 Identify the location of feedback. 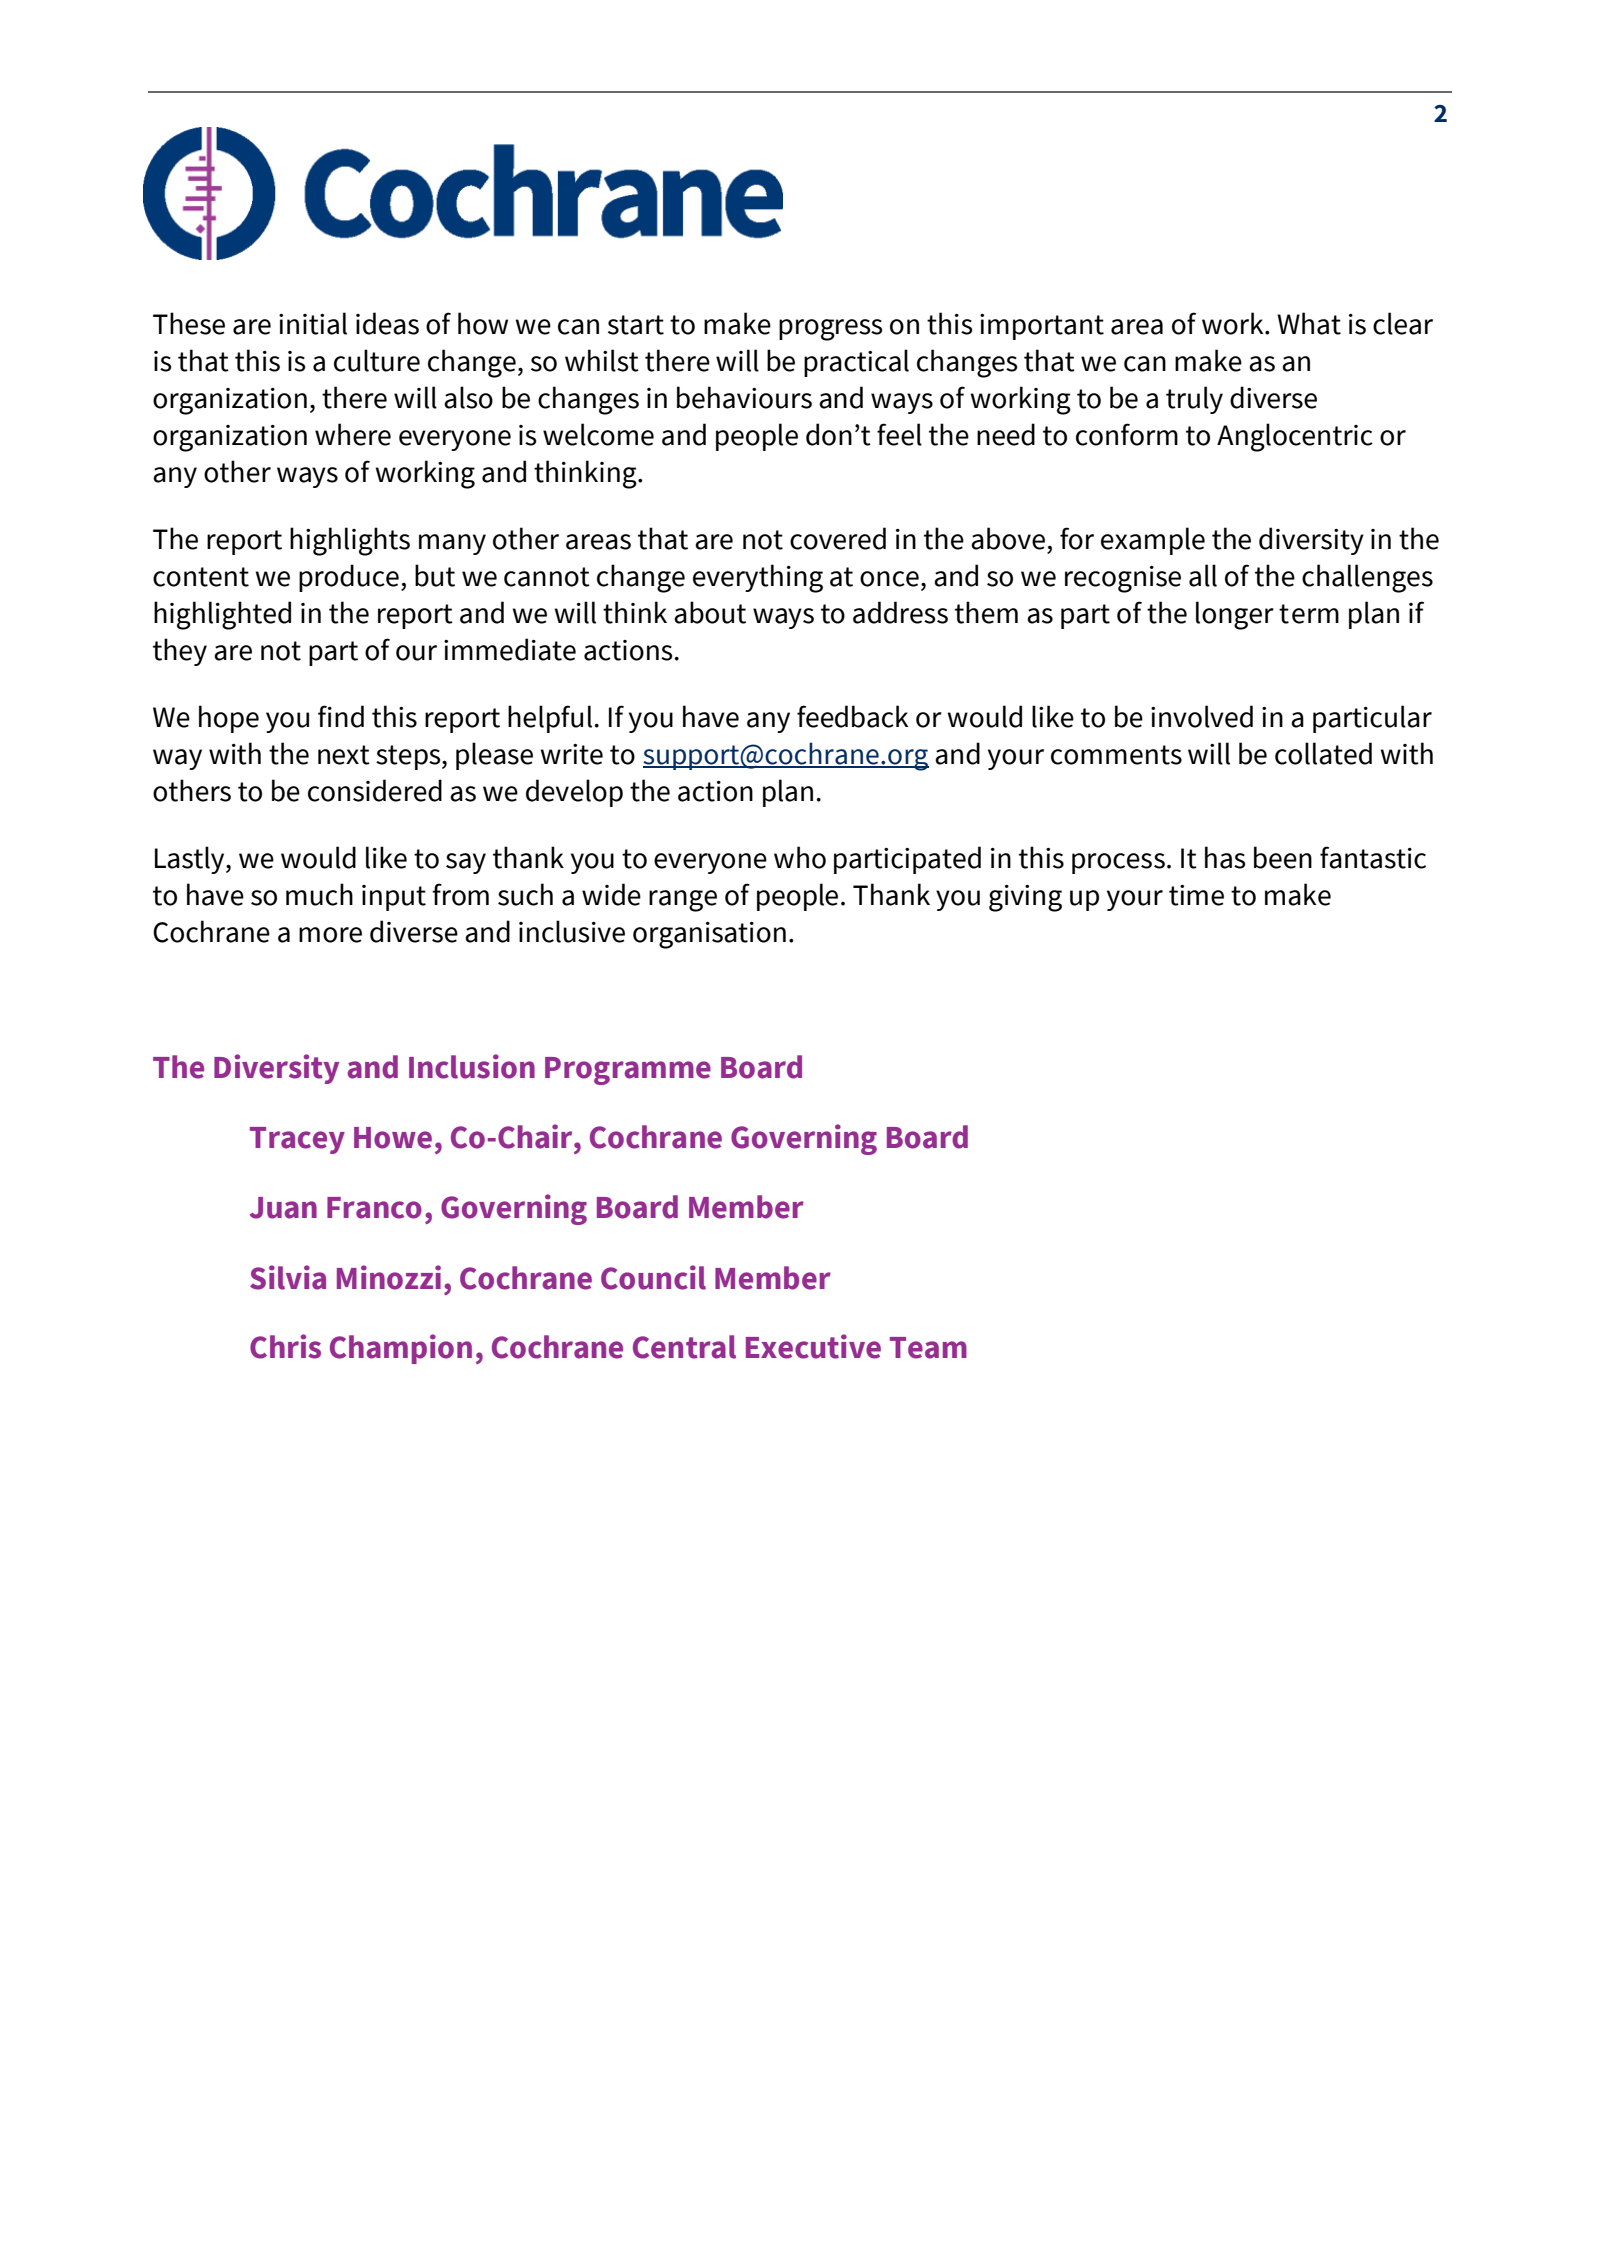
(853, 716).
